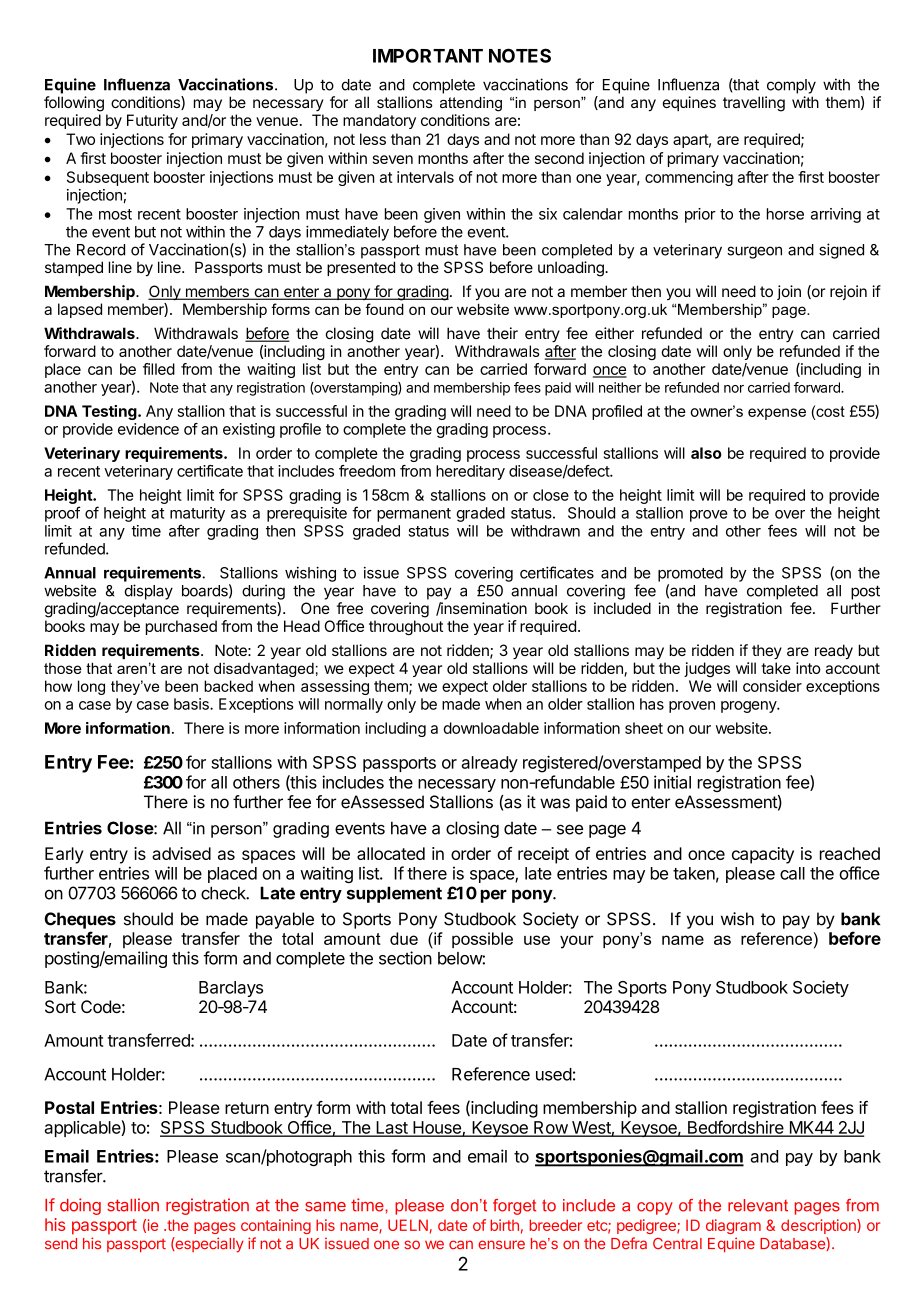 Image resolution: width=924 pixels, height=1308 pixels. I want to click on travelling, so click(754, 104).
